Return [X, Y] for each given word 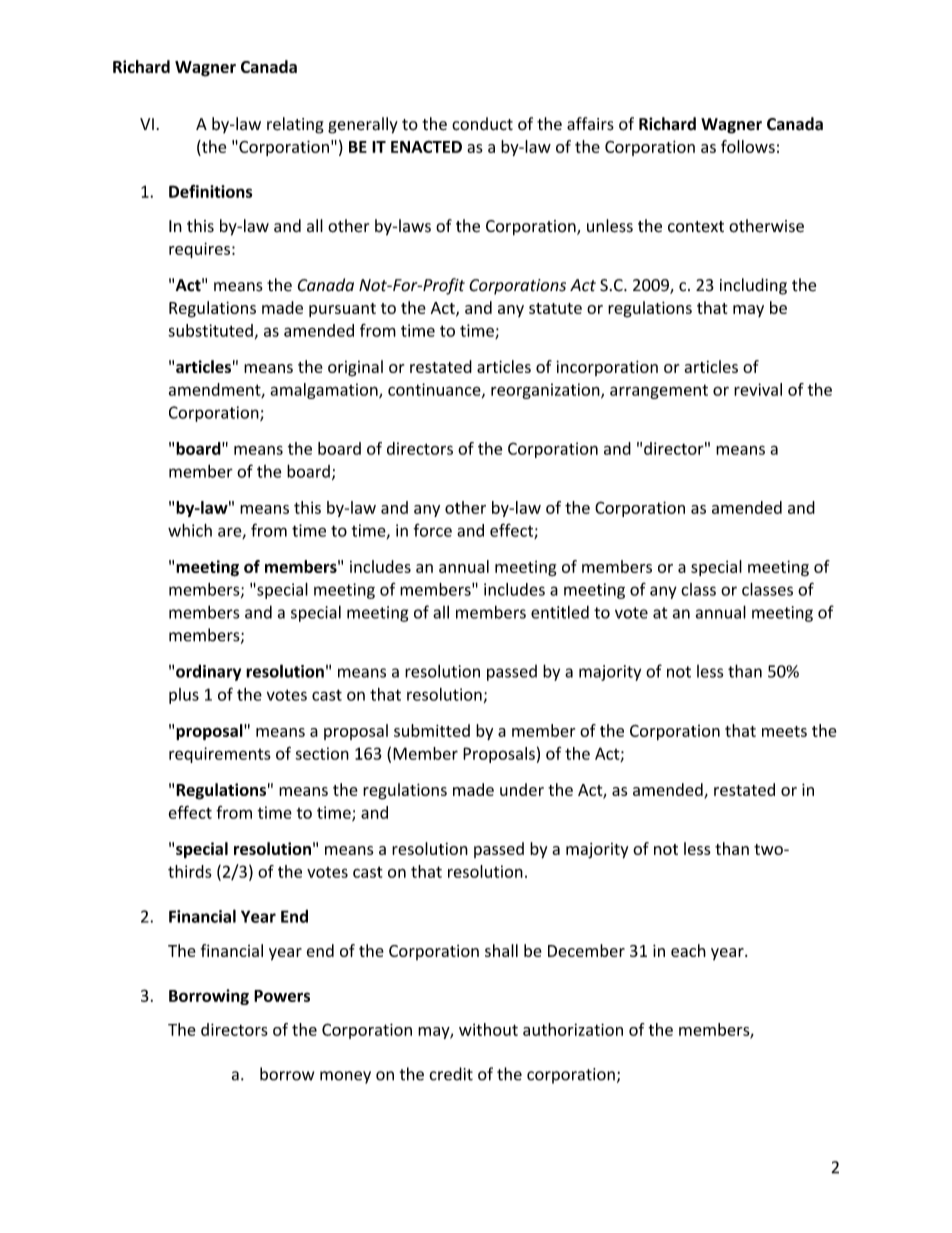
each [688, 950]
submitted [432, 730]
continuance [435, 390]
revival [758, 389]
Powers [282, 996]
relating [295, 125]
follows [748, 146]
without [488, 1029]
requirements [220, 755]
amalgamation [325, 391]
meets [784, 731]
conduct [482, 124]
